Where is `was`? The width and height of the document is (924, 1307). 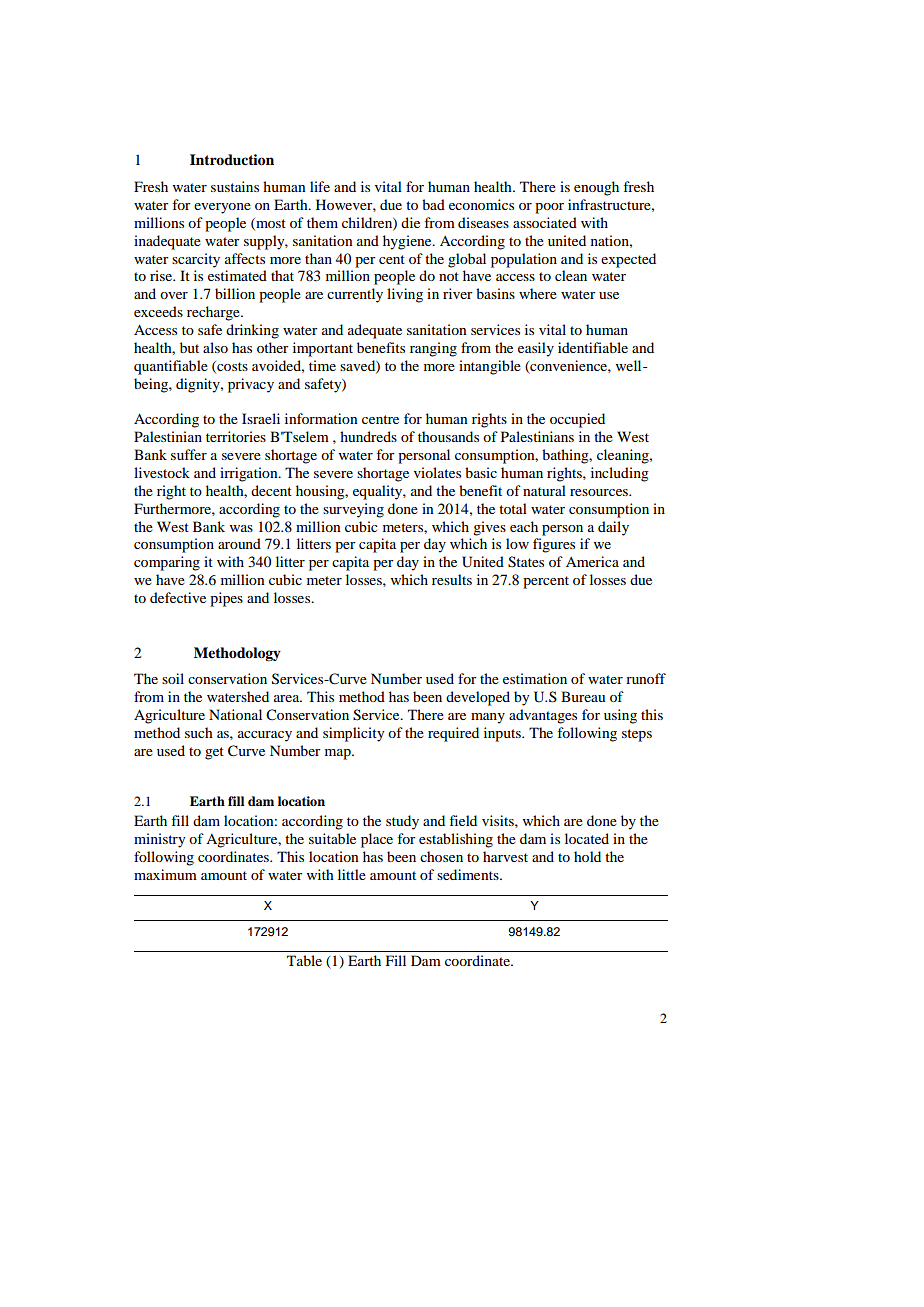
was is located at coordinates (241, 528).
